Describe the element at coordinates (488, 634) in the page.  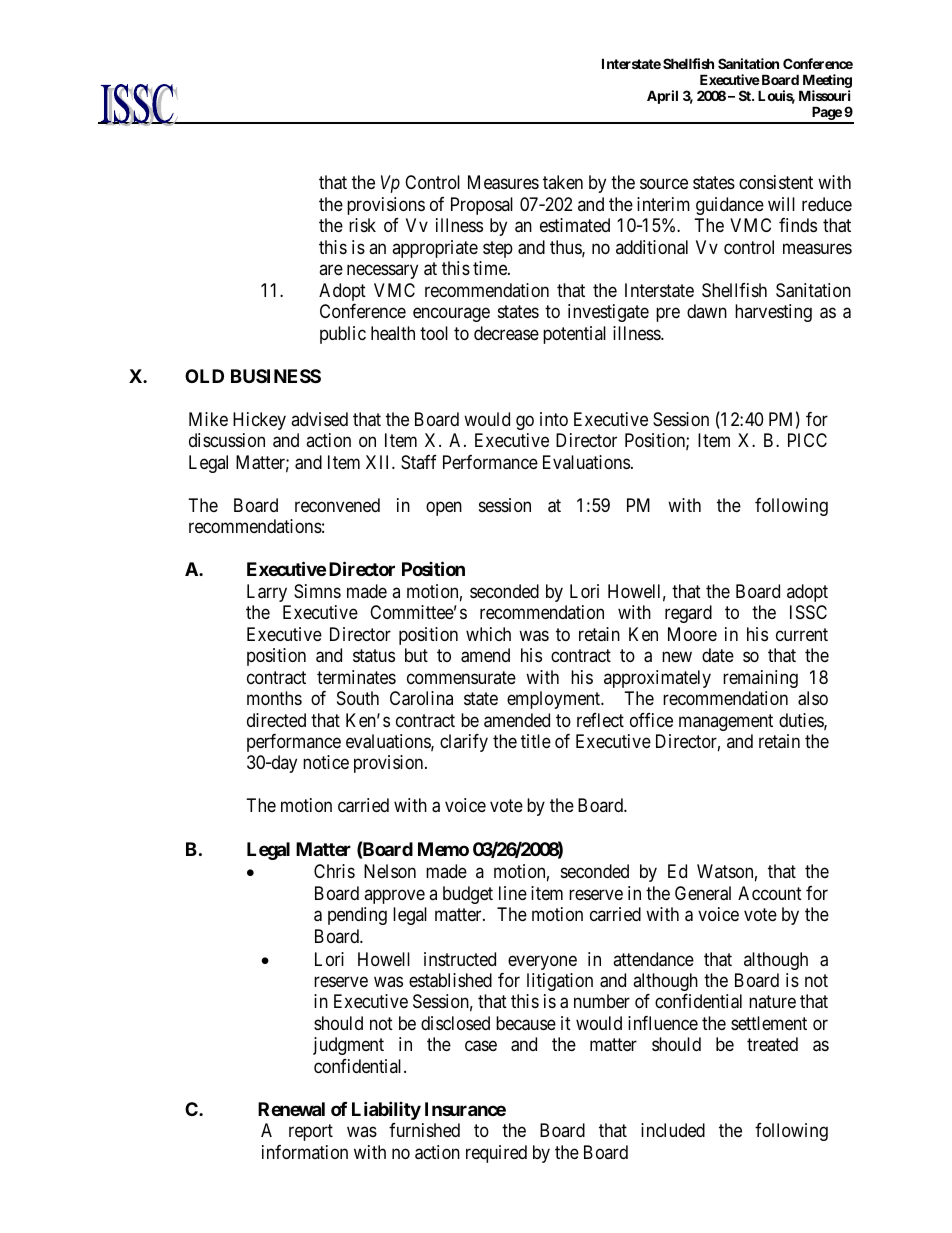
I see `which` at that location.
